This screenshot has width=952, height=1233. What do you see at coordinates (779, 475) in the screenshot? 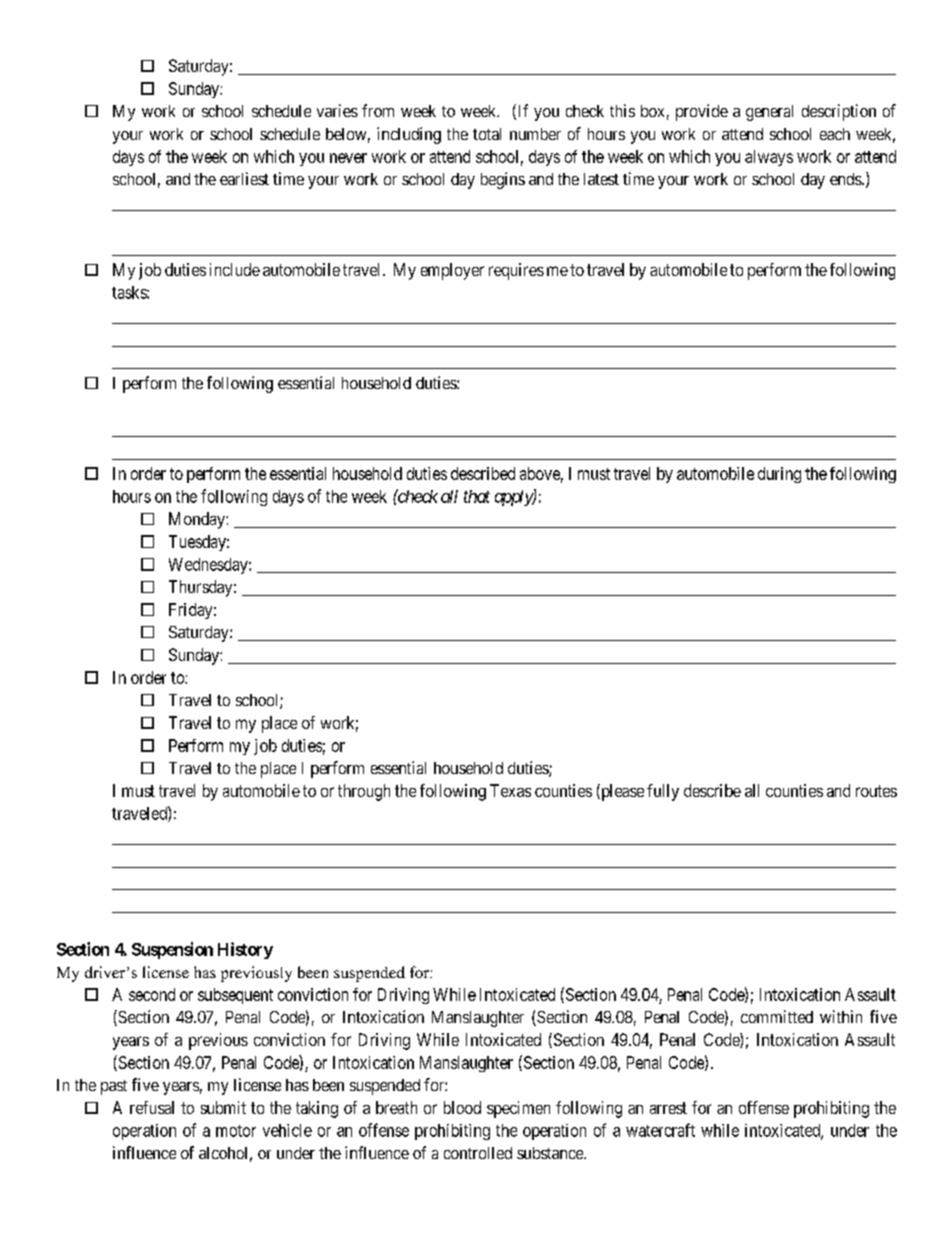
I see `during` at bounding box center [779, 475].
